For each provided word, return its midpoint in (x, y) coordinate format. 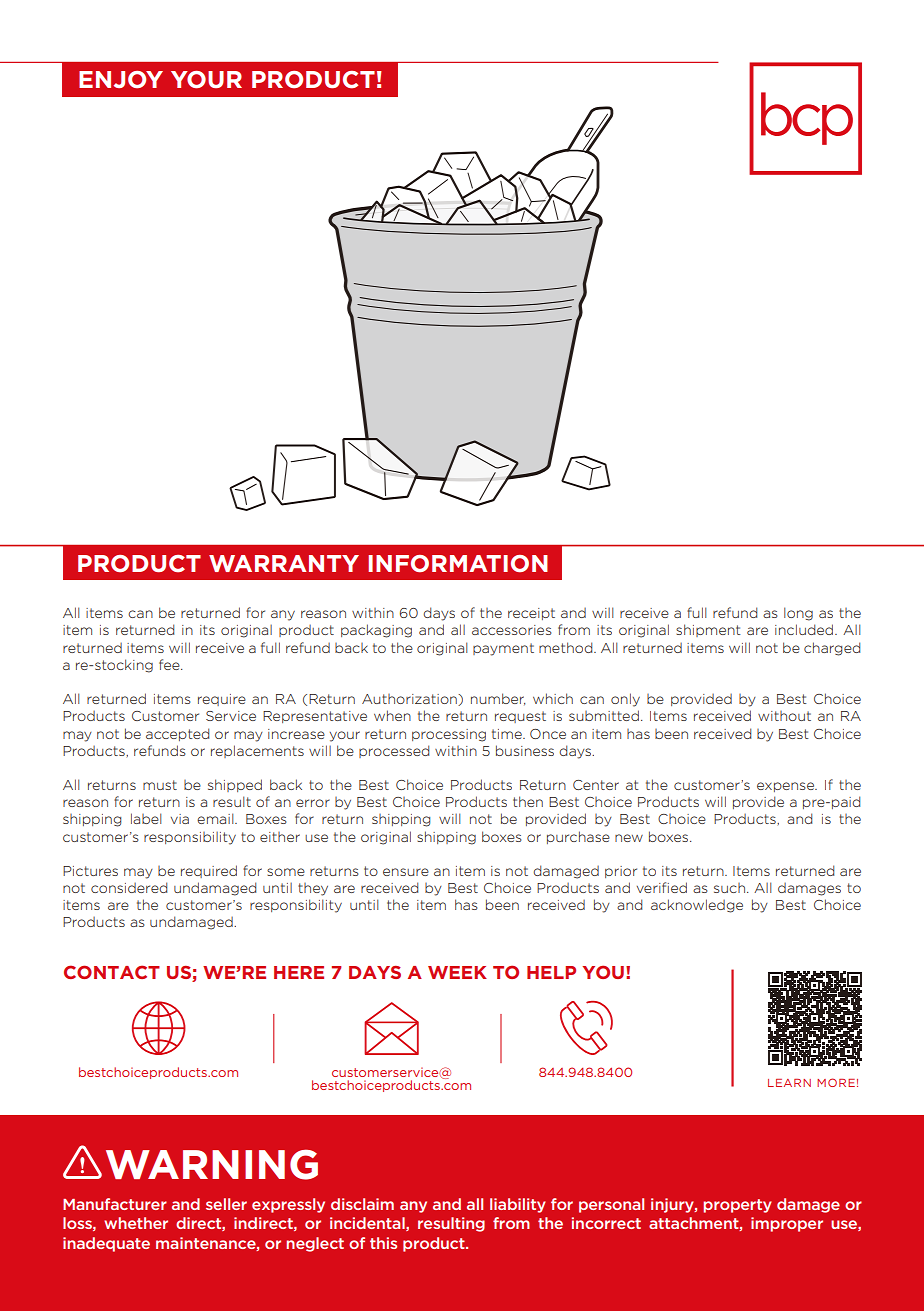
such (729, 888)
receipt (531, 614)
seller (226, 1204)
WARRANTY (284, 563)
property (737, 1206)
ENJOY (121, 80)
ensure (406, 872)
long (798, 614)
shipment (708, 630)
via (180, 819)
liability (518, 1205)
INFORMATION (458, 564)
